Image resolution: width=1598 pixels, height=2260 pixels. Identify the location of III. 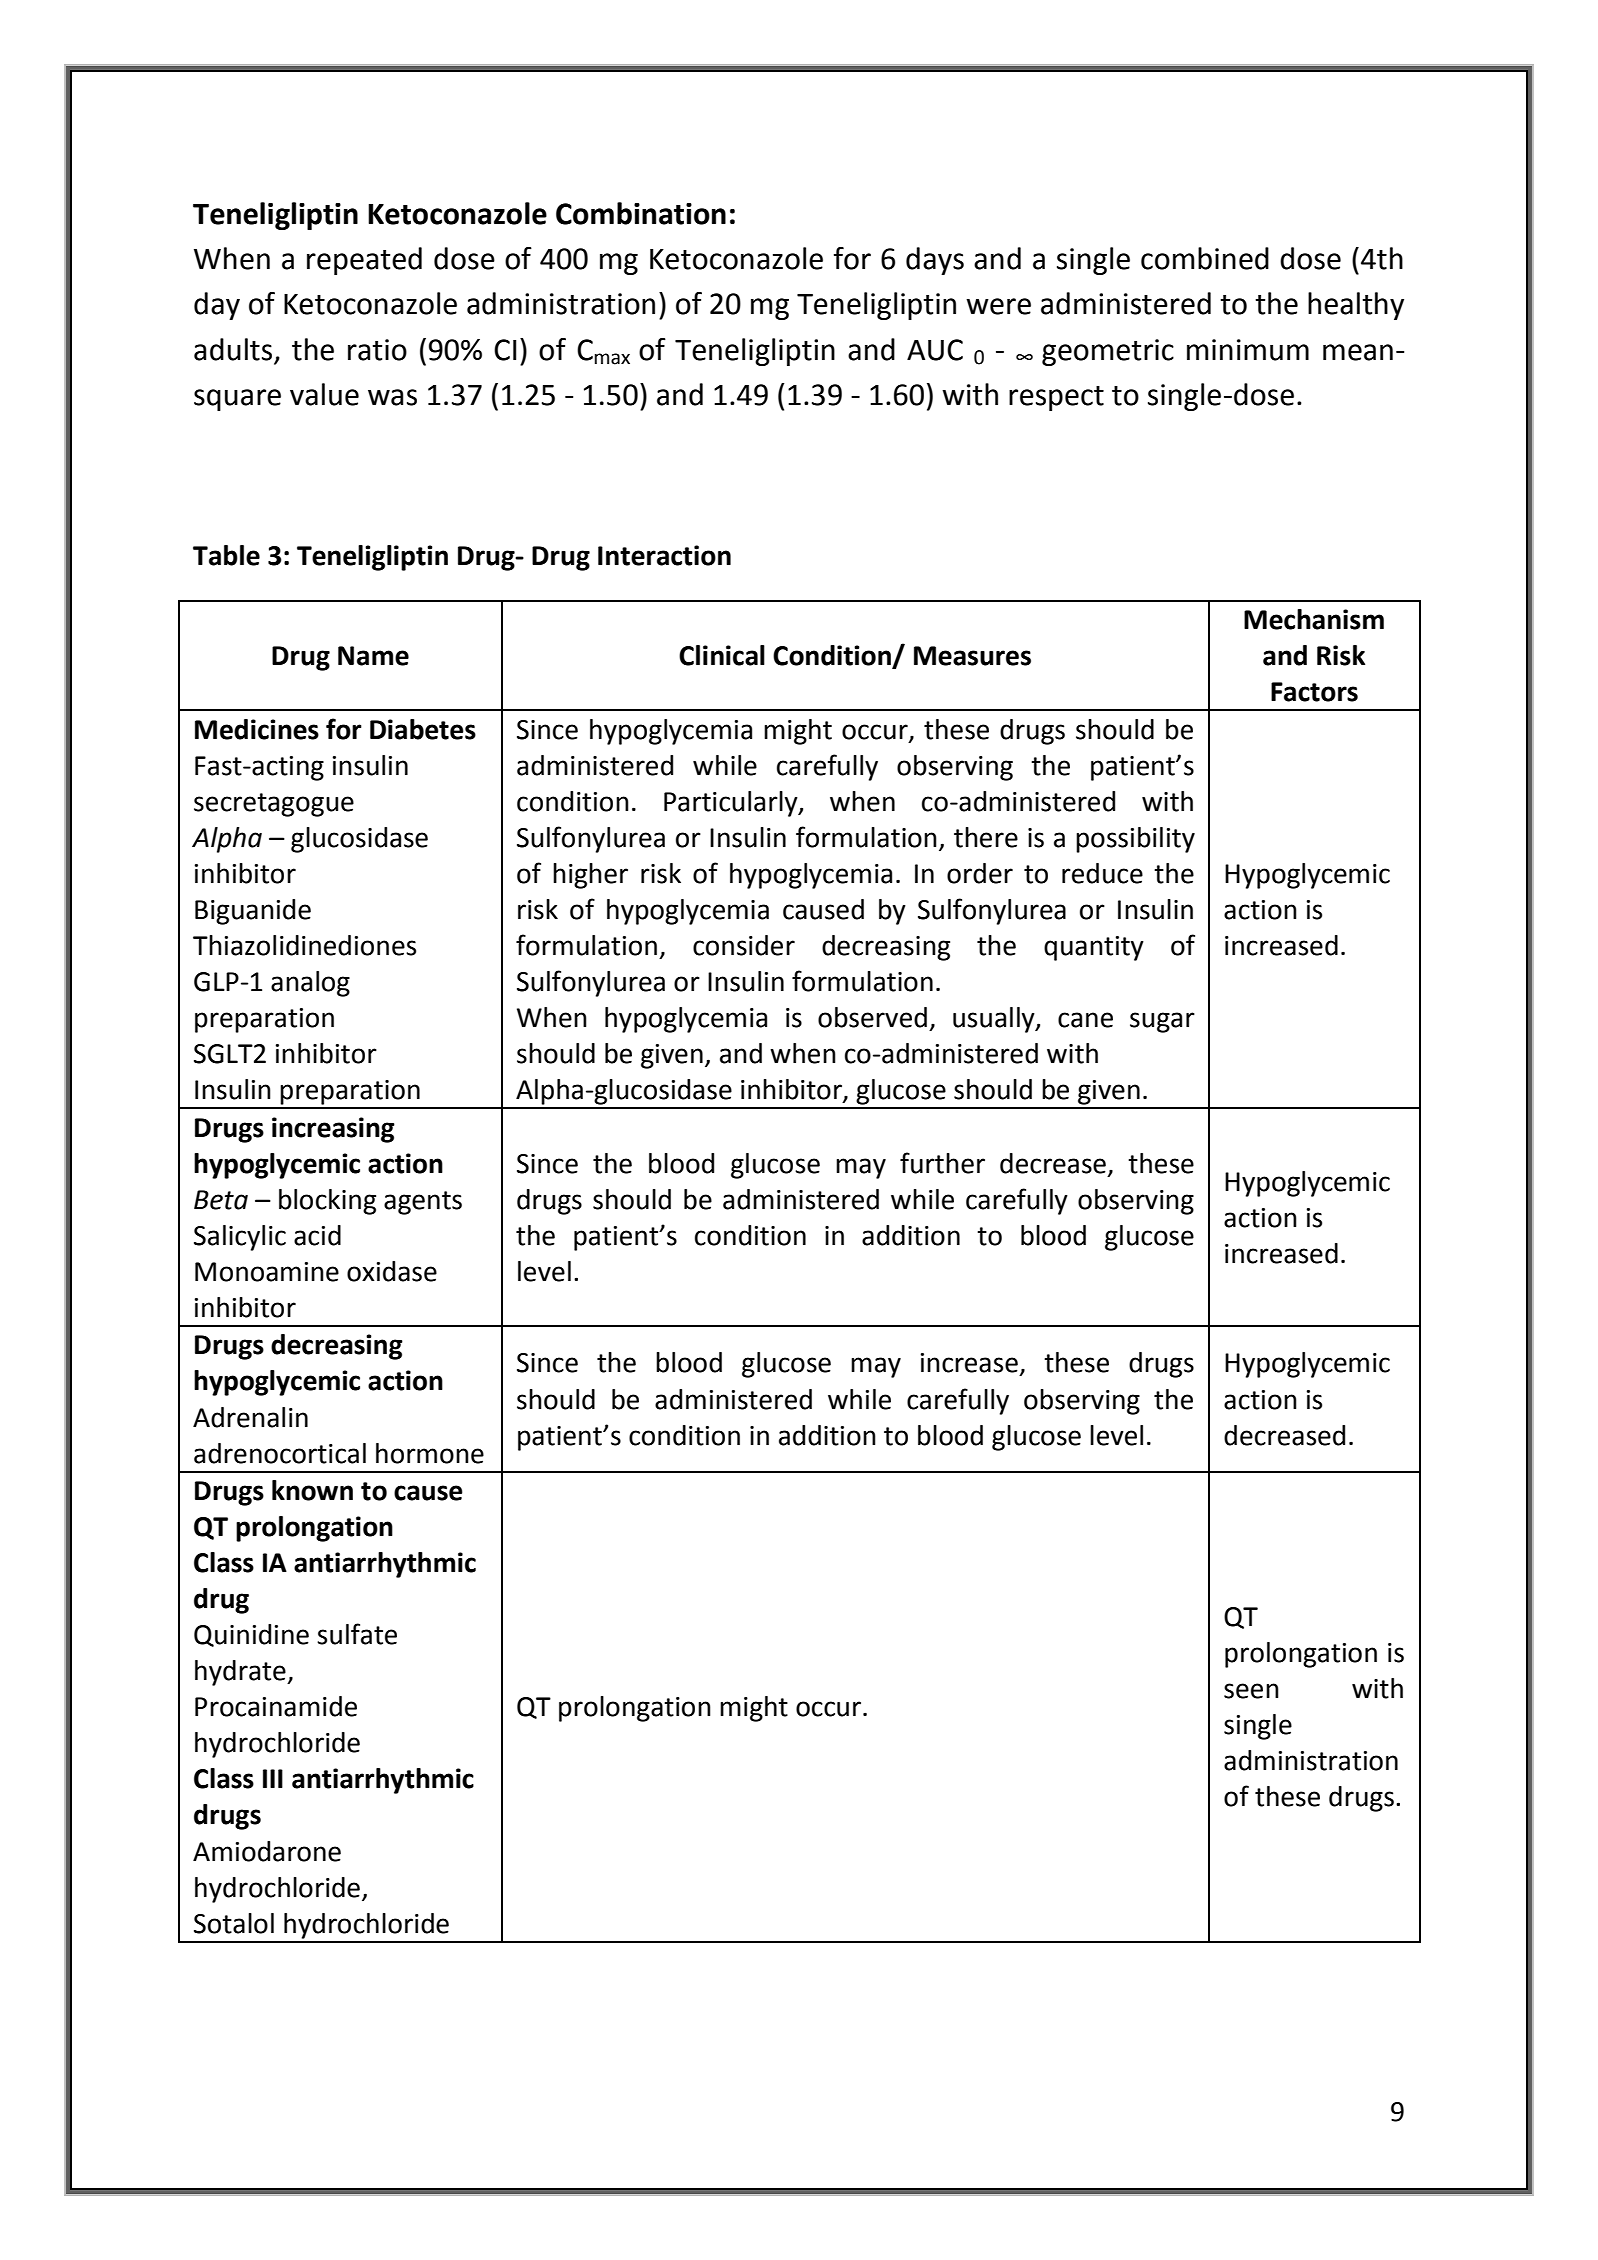
(273, 1778).
